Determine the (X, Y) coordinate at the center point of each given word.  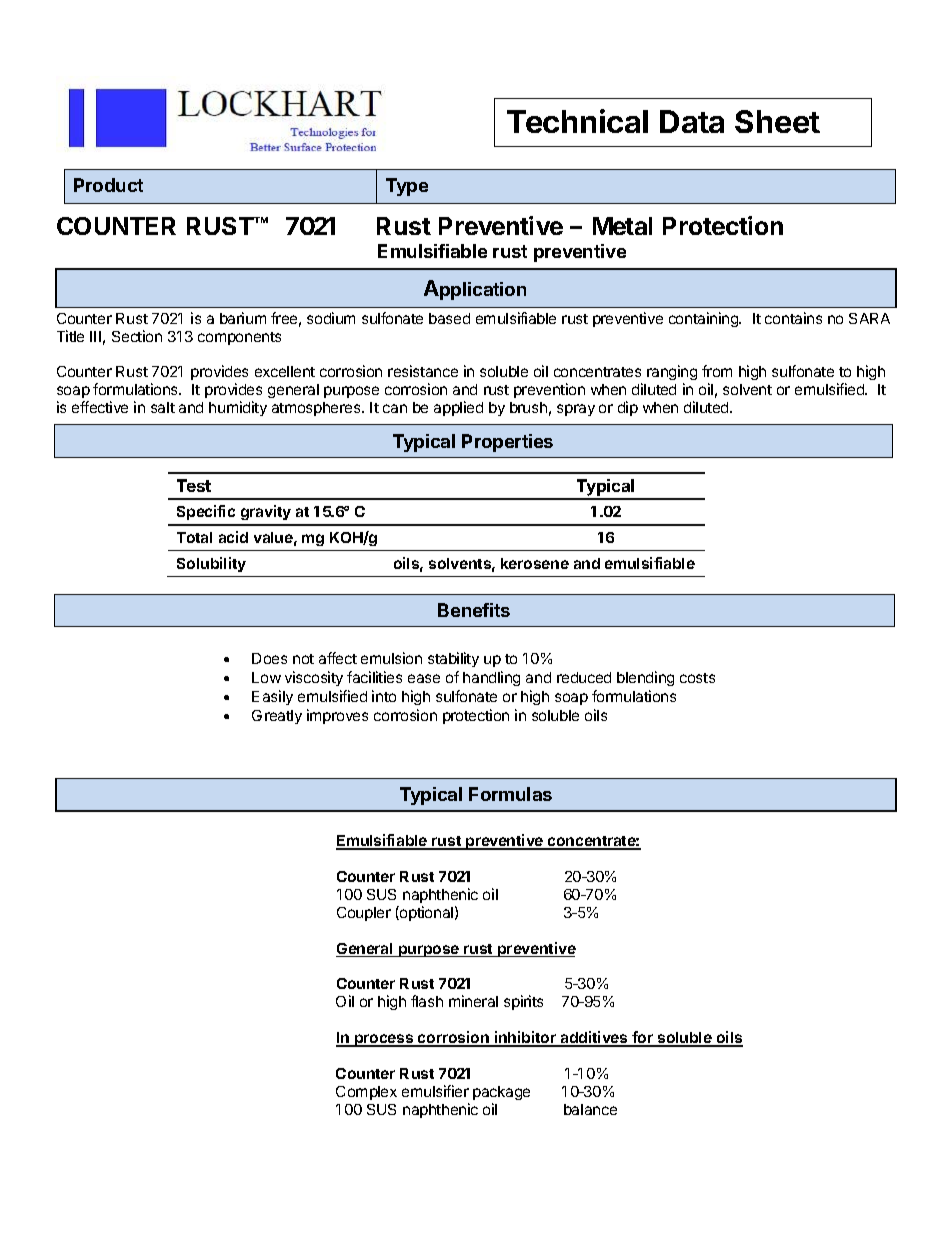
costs (697, 678)
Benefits (474, 610)
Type (407, 187)
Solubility (211, 564)
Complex (366, 1093)
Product (108, 185)
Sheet (777, 121)
